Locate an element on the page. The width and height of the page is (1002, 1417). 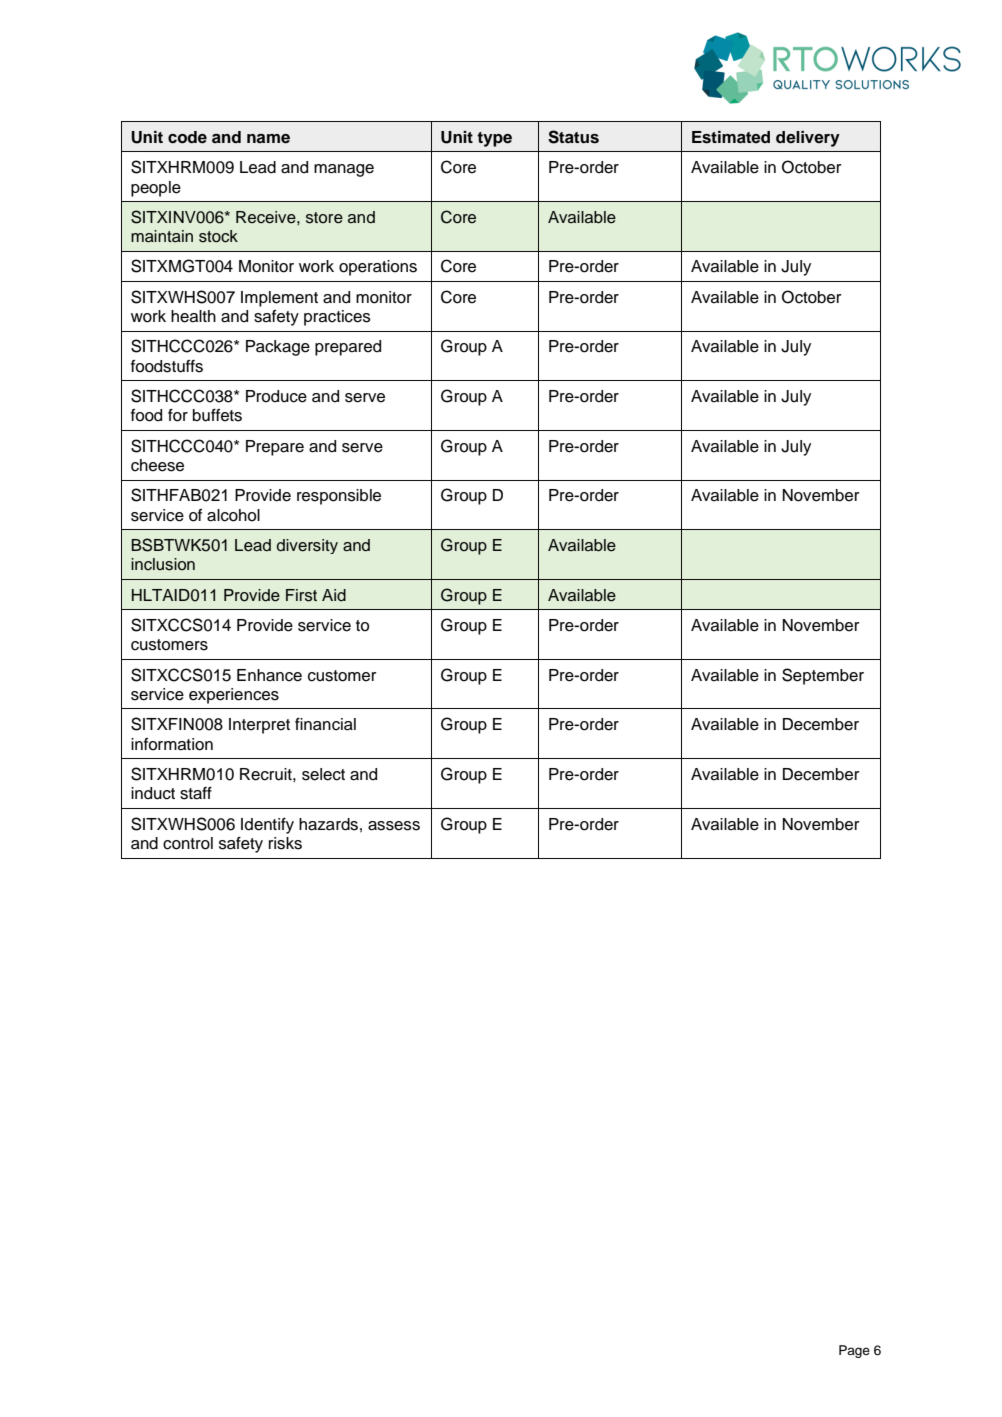
Page is located at coordinates (854, 1351).
